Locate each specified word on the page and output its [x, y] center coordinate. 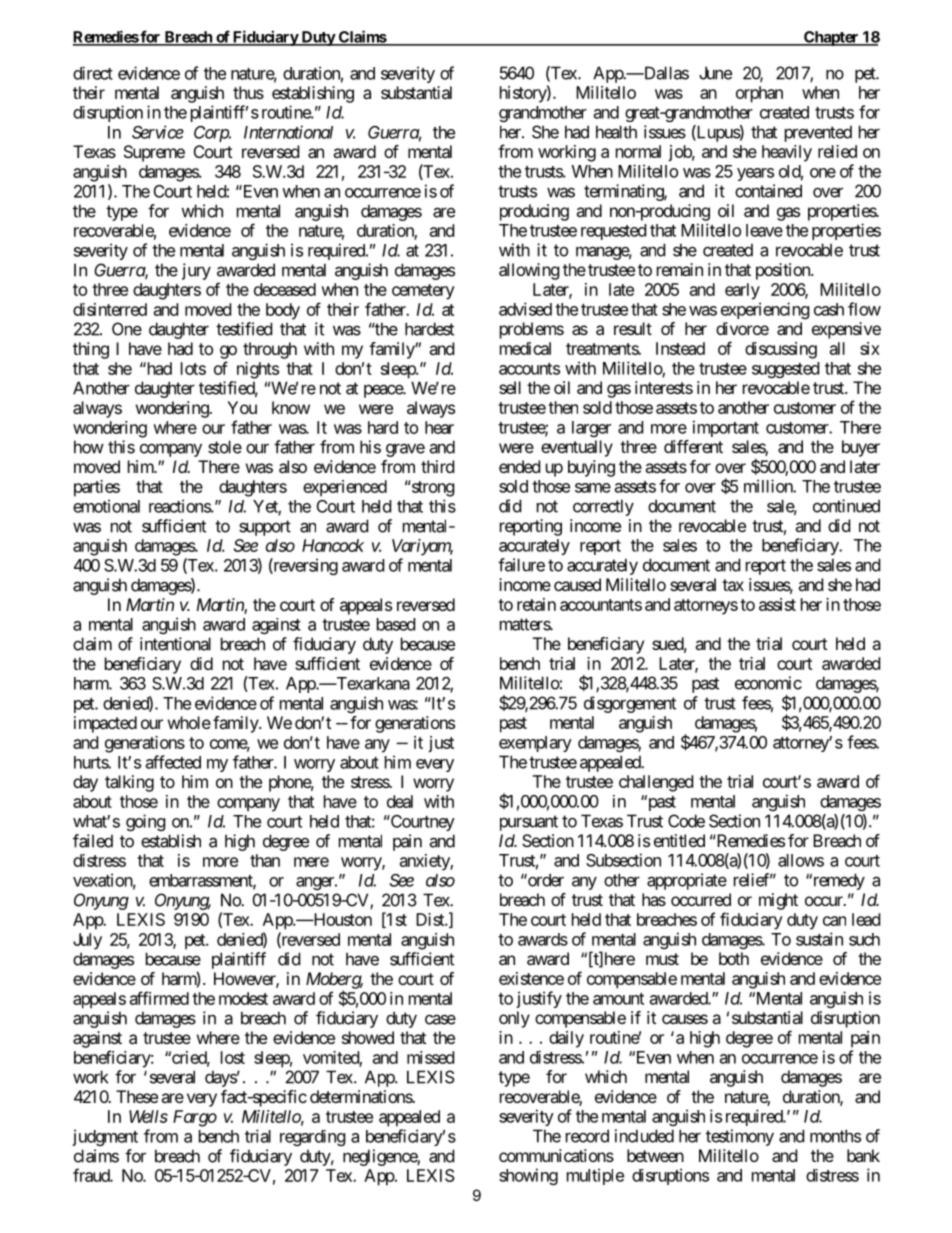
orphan [759, 94]
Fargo [195, 1118]
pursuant [529, 823]
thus [248, 92]
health [616, 132]
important [726, 428]
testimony [740, 1137]
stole [225, 447]
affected [173, 762]
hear [439, 427]
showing [528, 1176]
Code [686, 821]
